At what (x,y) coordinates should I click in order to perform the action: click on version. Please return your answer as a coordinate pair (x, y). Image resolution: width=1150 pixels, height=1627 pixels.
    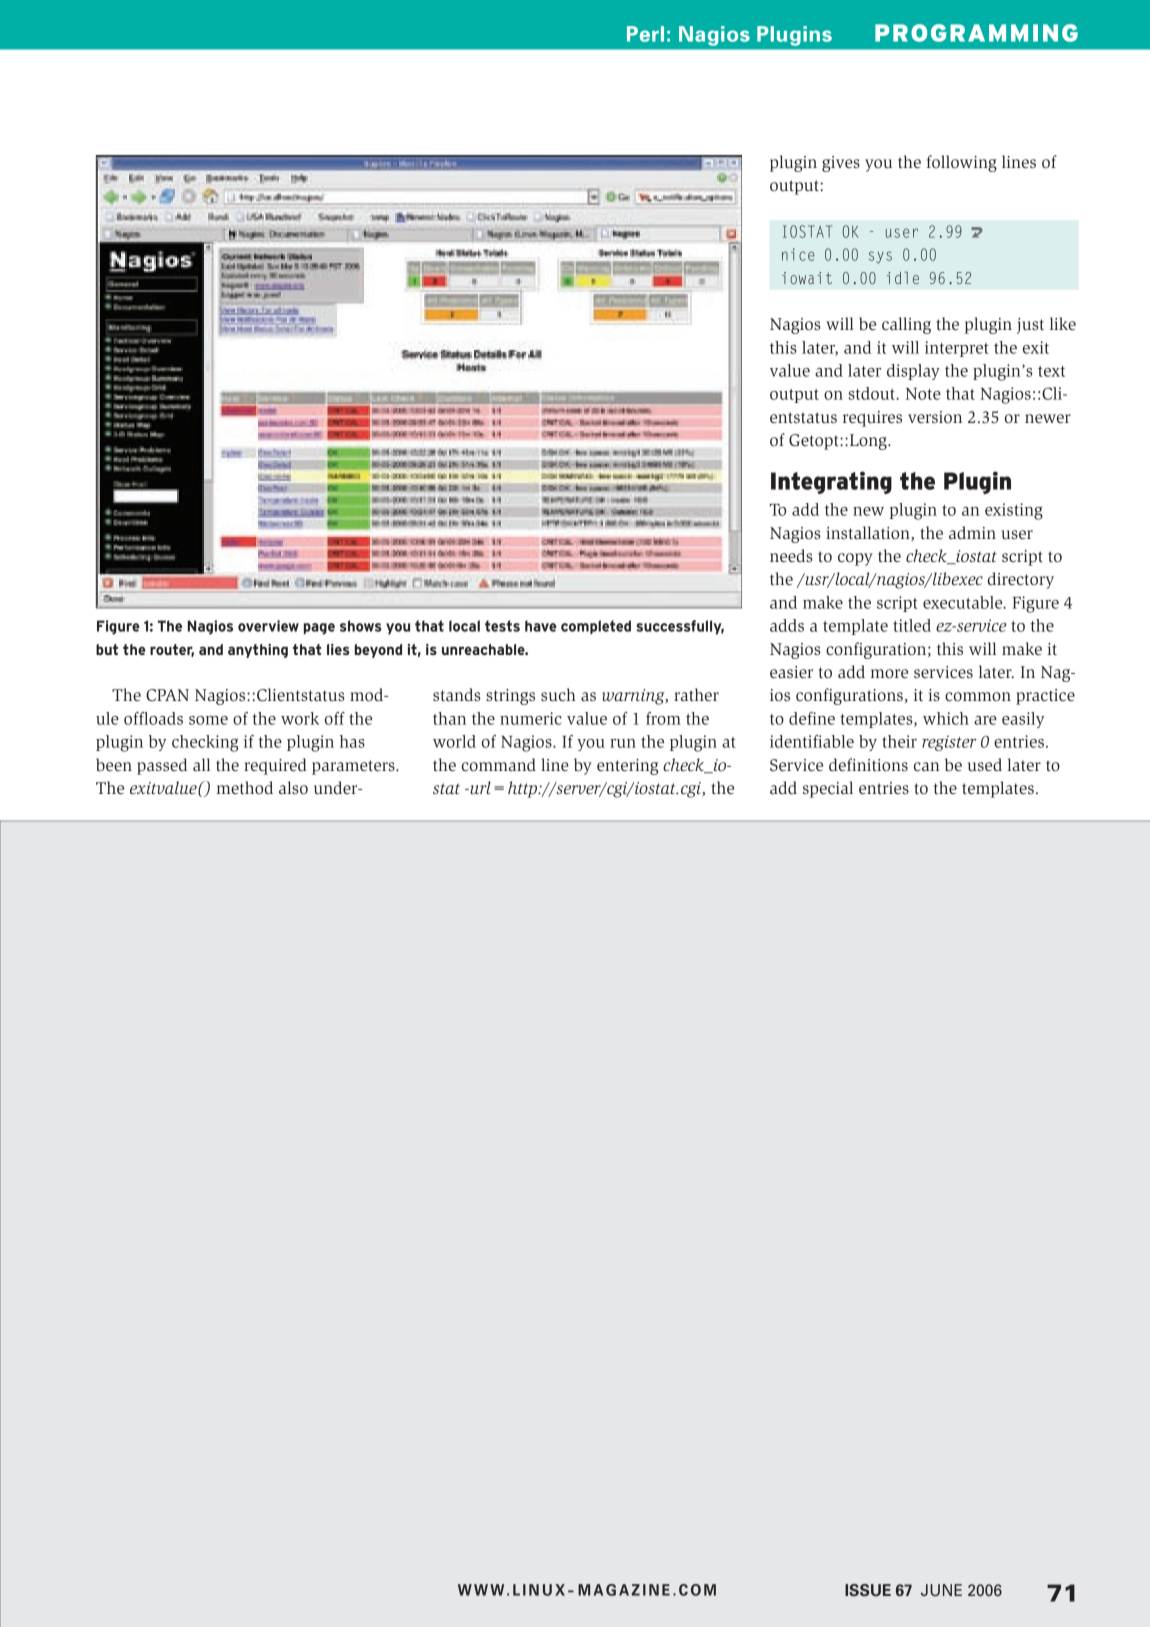
    Looking at the image, I should click on (935, 417).
